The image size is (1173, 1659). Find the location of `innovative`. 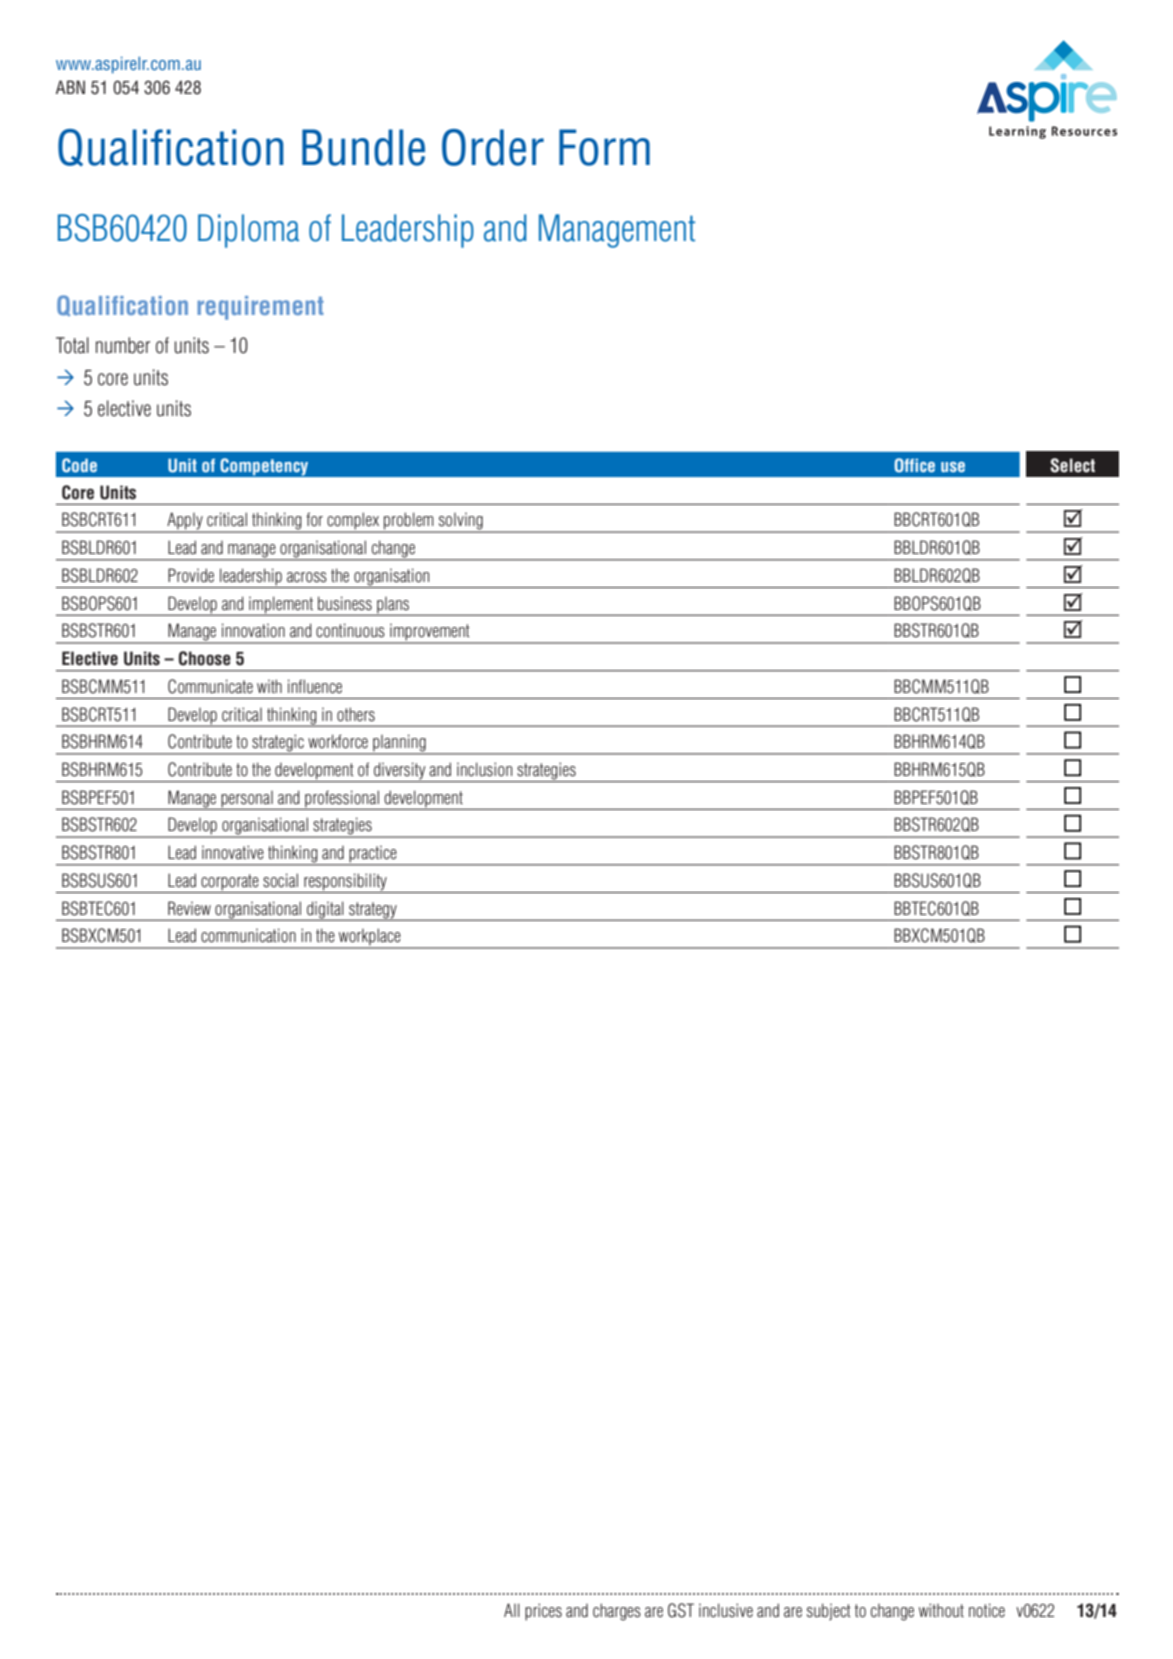

innovative is located at coordinates (233, 852).
